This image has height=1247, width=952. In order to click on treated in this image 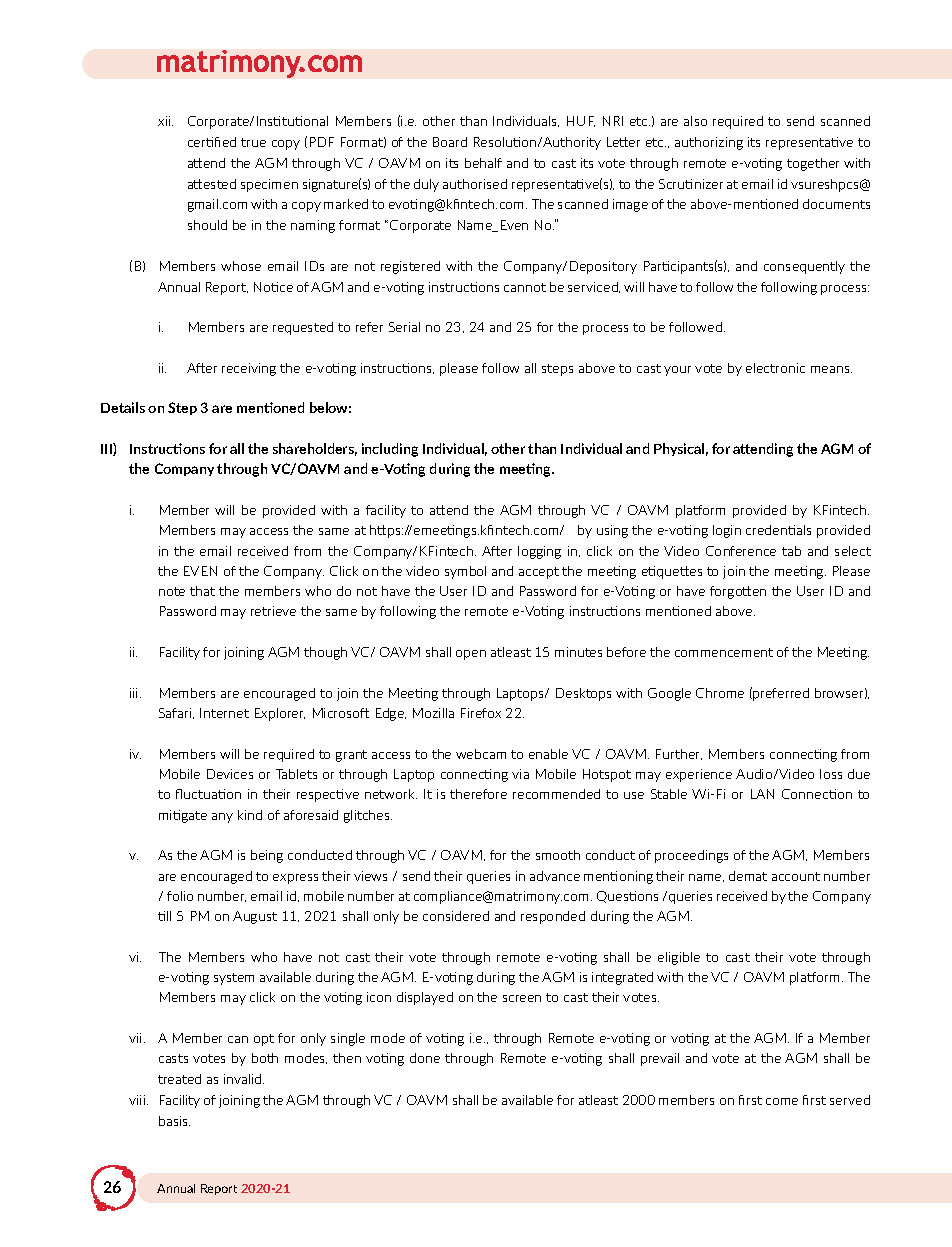, I will do `click(179, 1079)`.
